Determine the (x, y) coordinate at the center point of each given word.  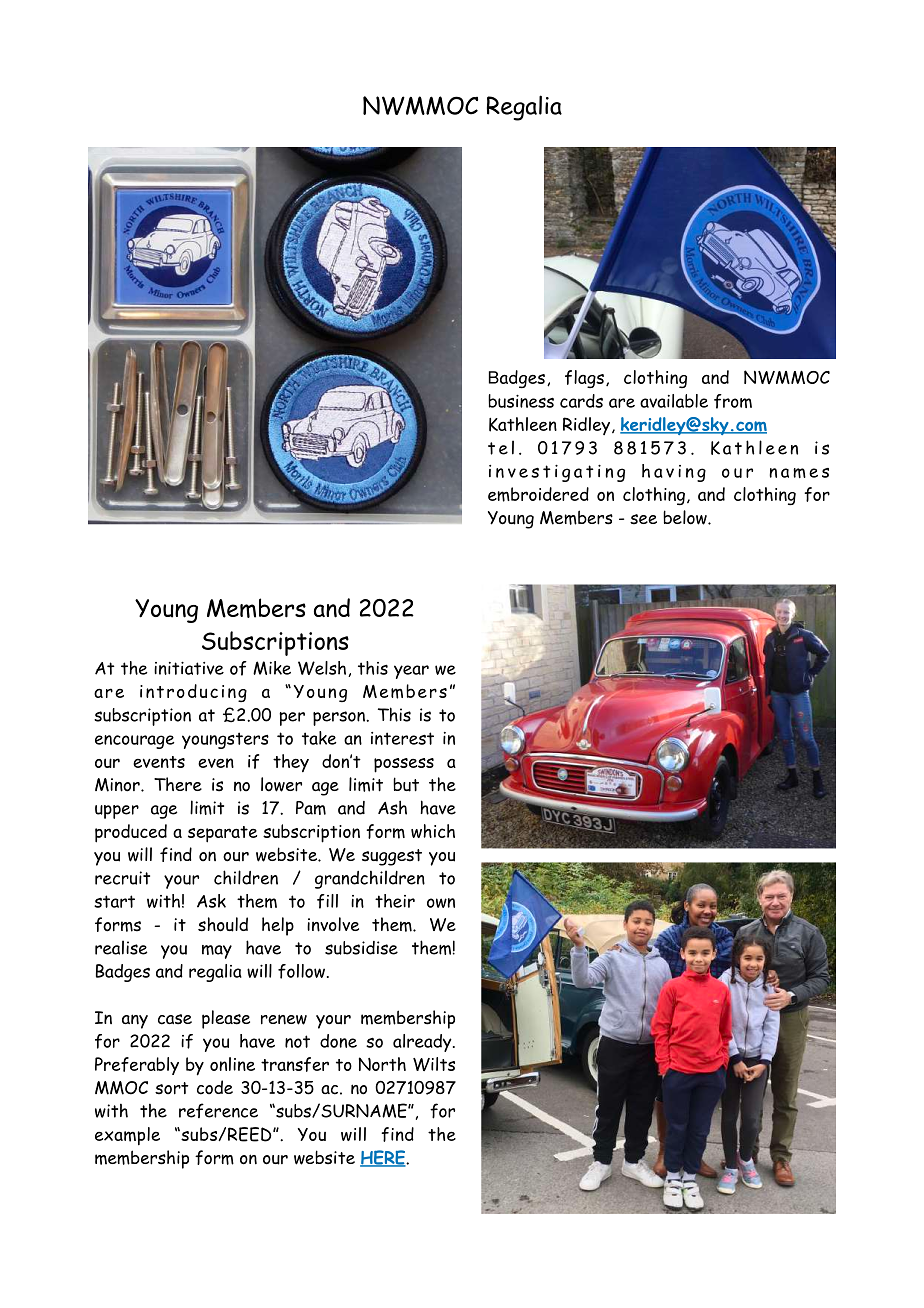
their (395, 901)
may (217, 952)
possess (404, 765)
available (674, 401)
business (521, 401)
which (433, 831)
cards (581, 401)
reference (218, 1110)
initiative (189, 668)
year (411, 672)
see (643, 519)
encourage (135, 742)
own (441, 903)
